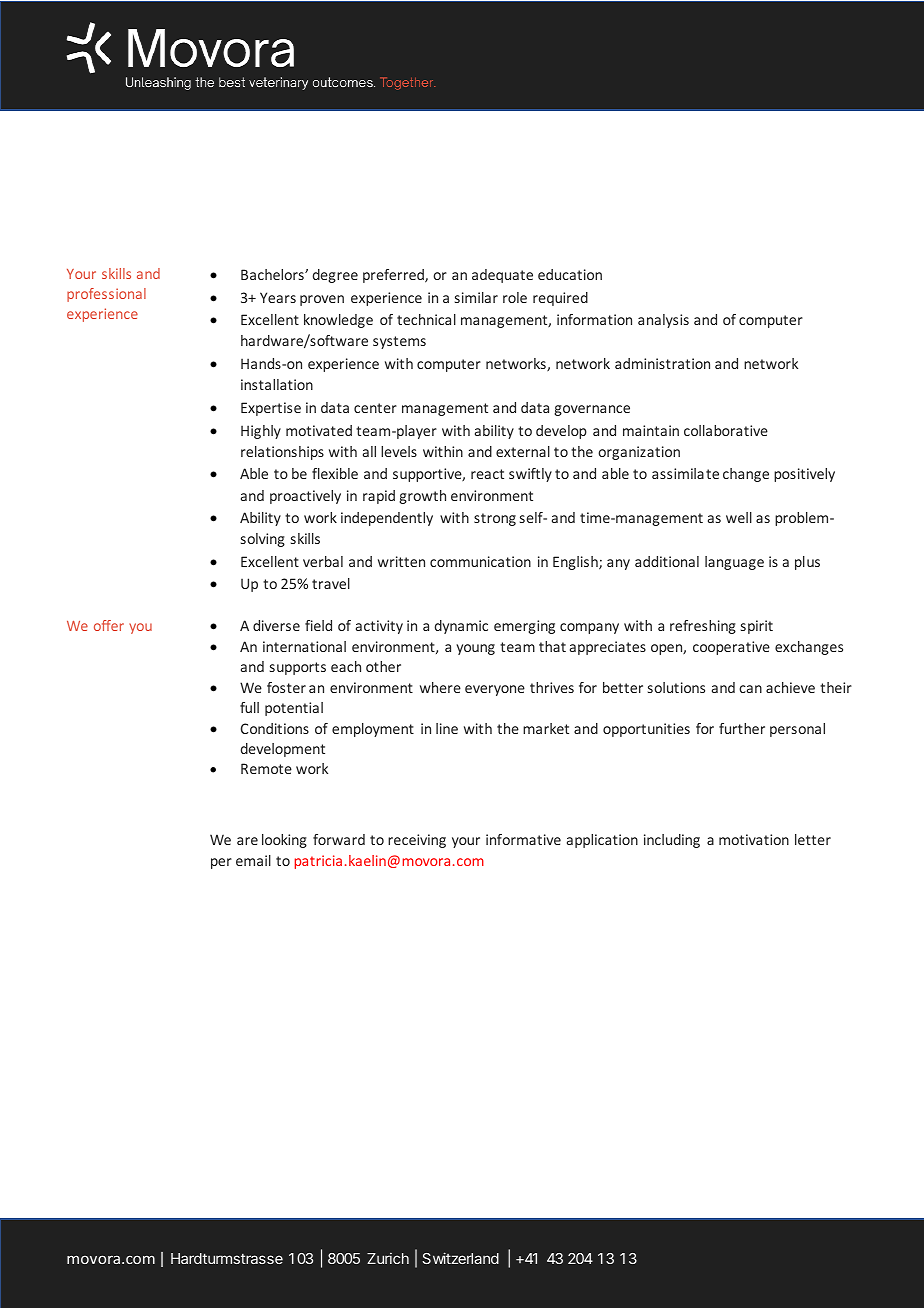  What do you see at coordinates (663, 321) in the page?
I see `analysis` at bounding box center [663, 321].
